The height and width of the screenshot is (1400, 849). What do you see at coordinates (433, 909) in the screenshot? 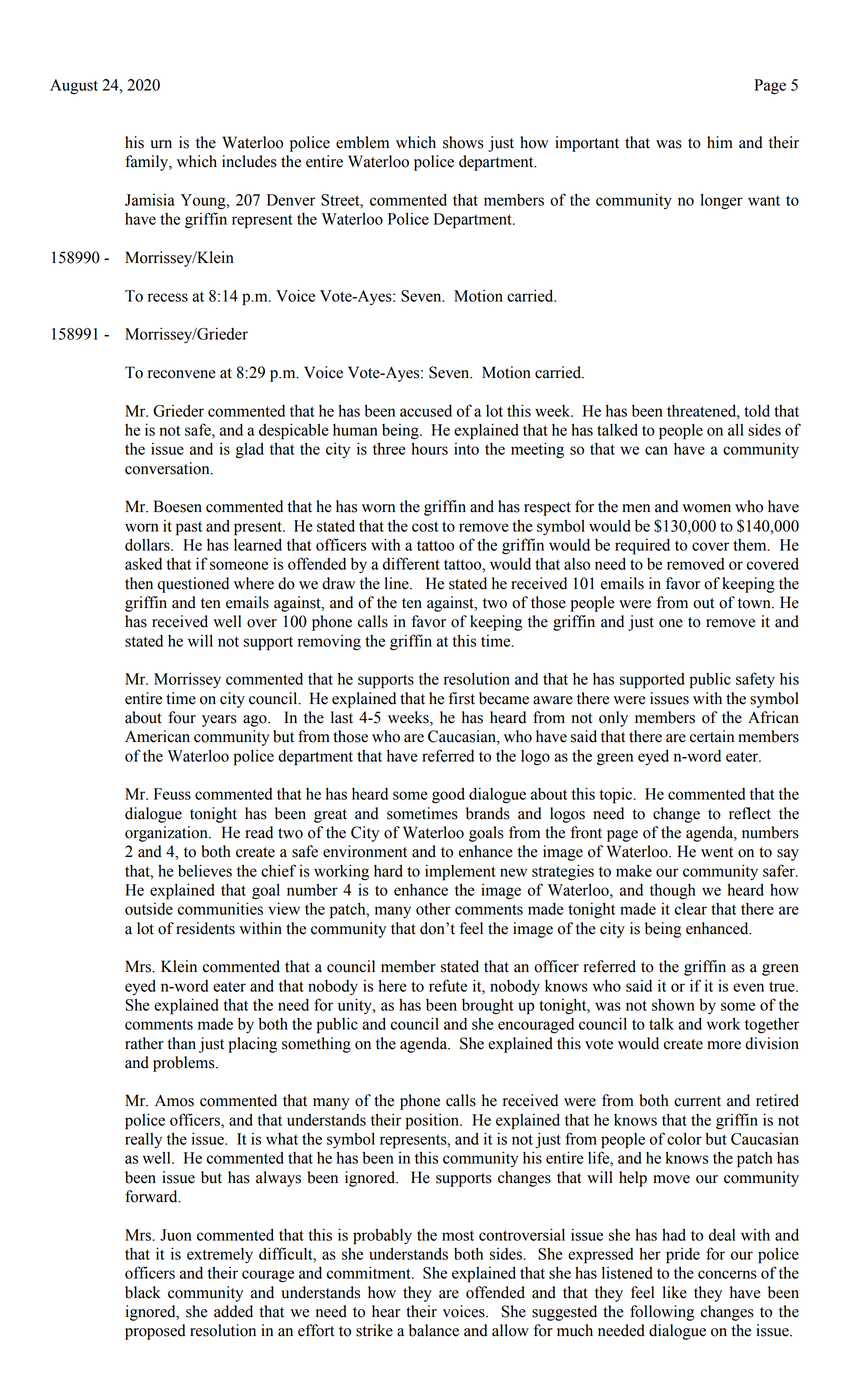
I see `other` at bounding box center [433, 909].
